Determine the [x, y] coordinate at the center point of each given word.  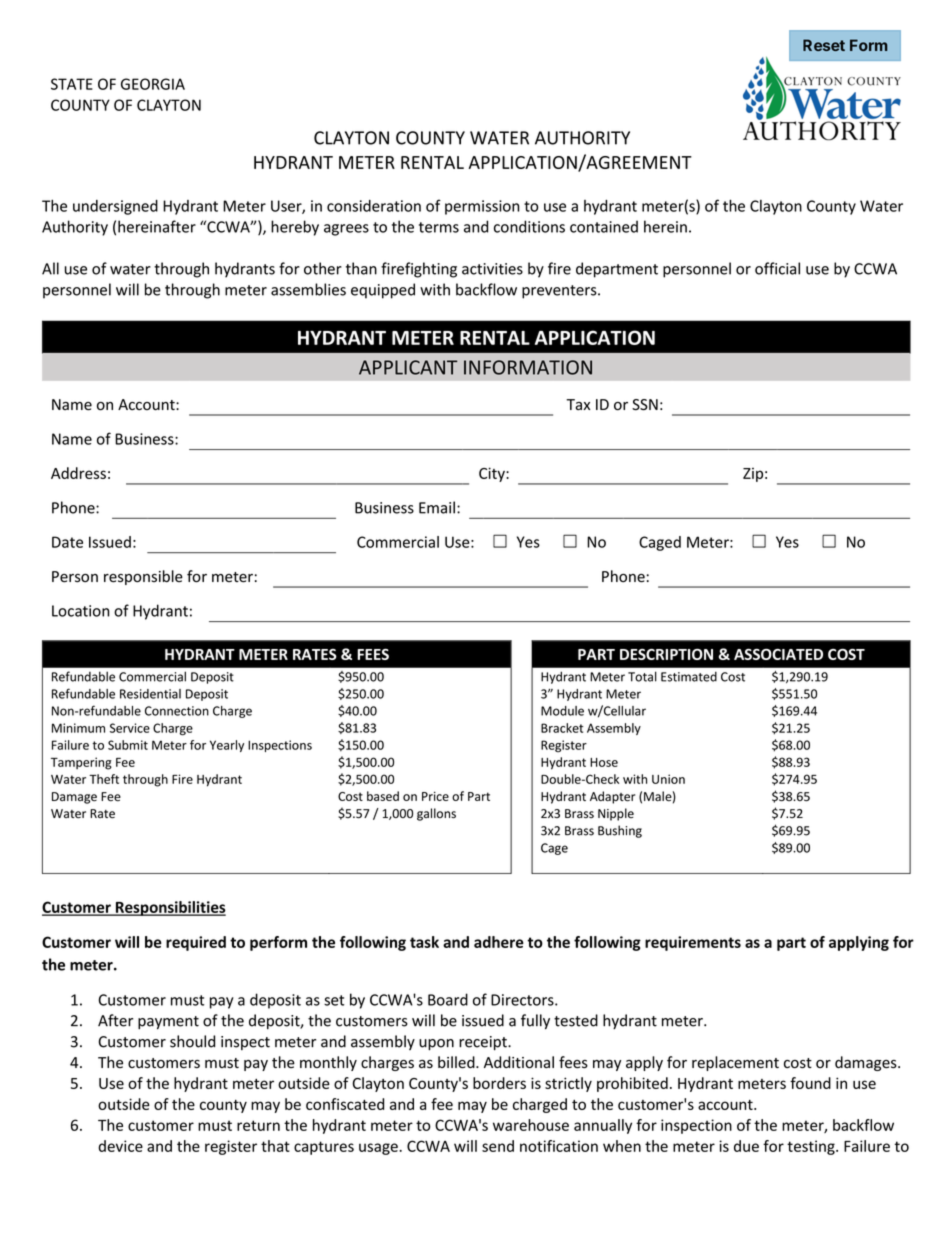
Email [437, 507]
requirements [693, 943]
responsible [143, 577]
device [120, 1146]
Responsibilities [169, 908]
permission [482, 207]
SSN [645, 405]
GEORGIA [153, 84]
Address [78, 473]
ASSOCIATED [778, 654]
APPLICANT [408, 367]
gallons [436, 814]
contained [604, 226]
